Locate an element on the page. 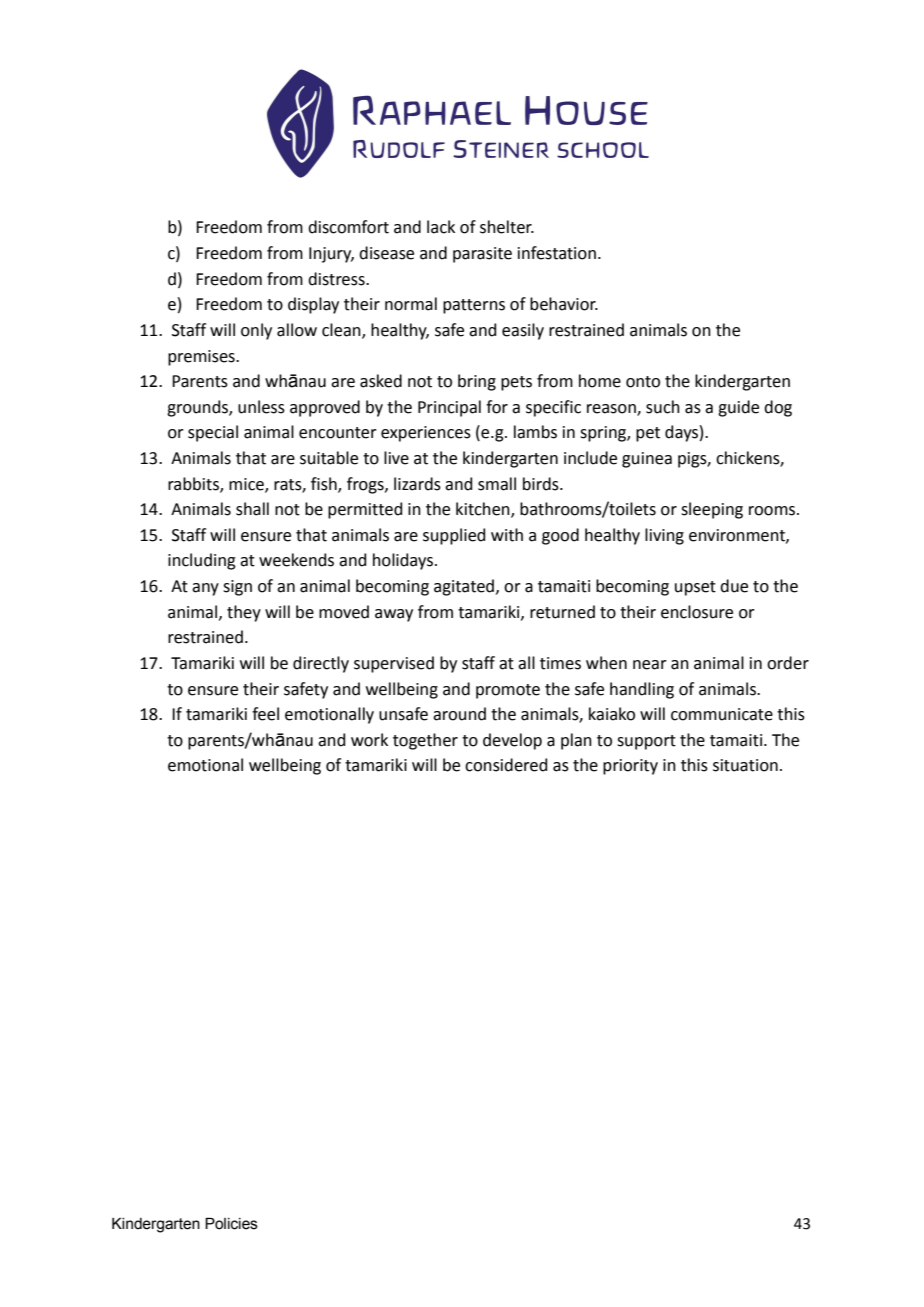 This image has height=1307, width=924. feel is located at coordinates (265, 714).
